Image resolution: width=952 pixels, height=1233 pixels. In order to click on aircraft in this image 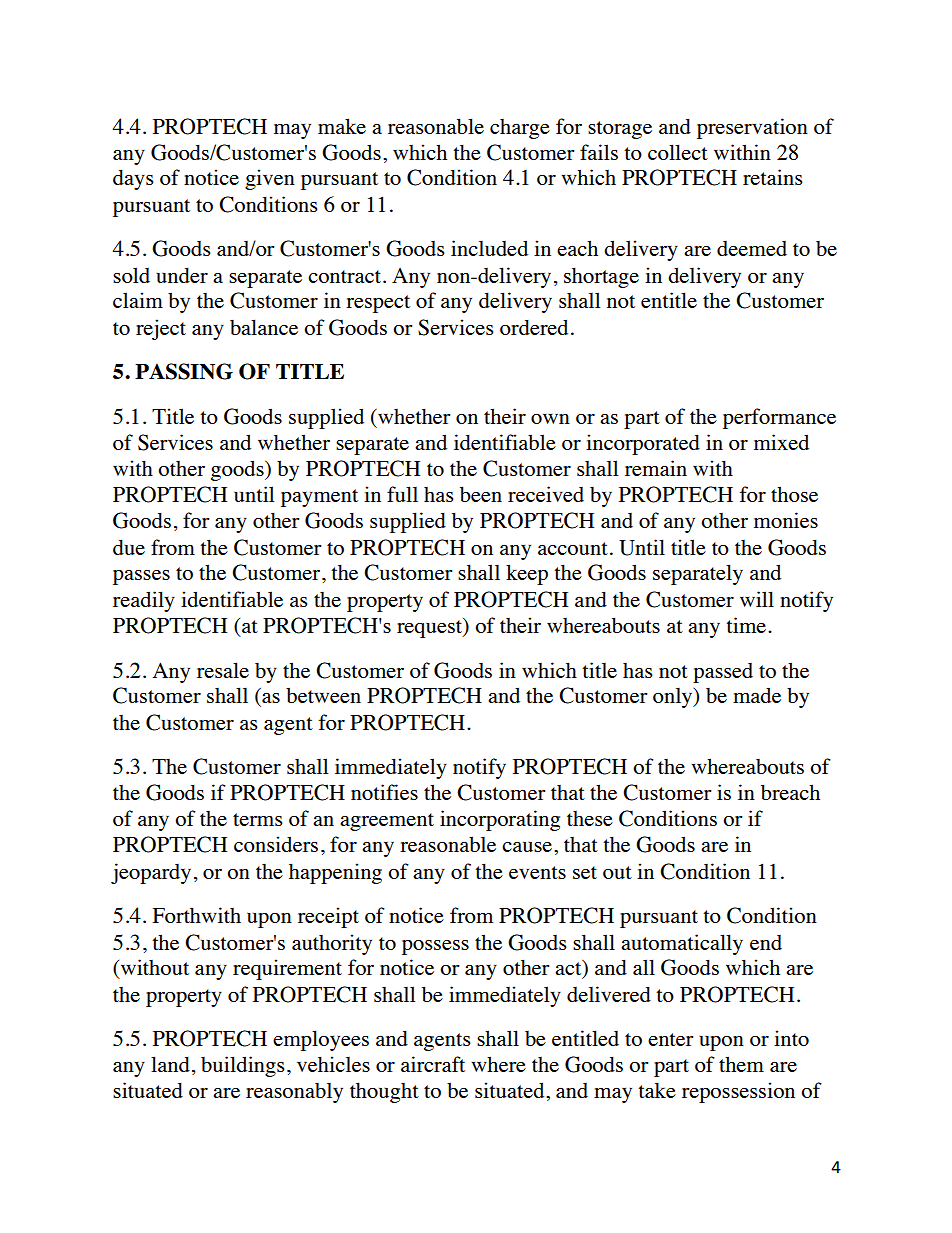, I will do `click(433, 1064)`.
